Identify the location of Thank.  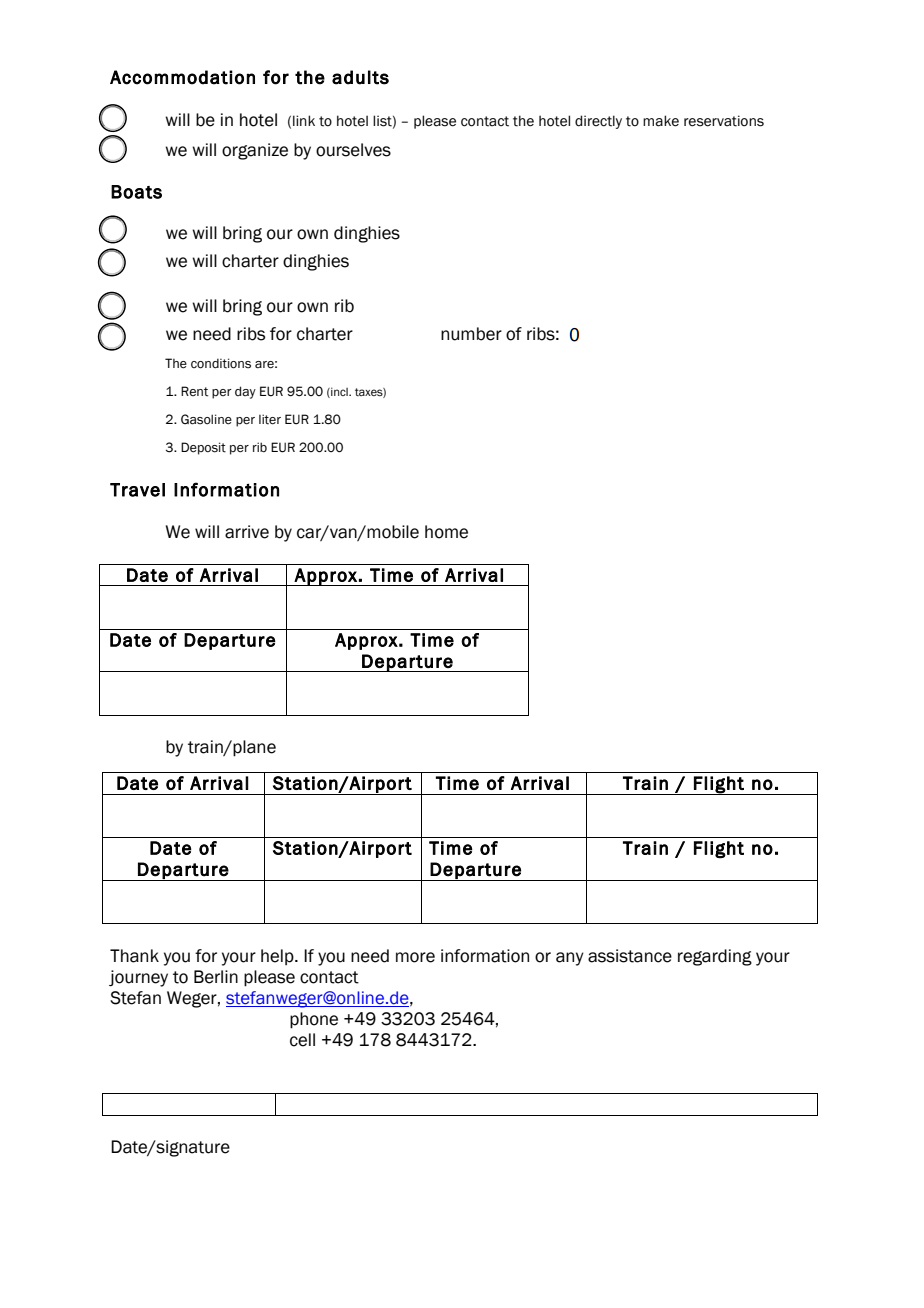
(134, 956).
